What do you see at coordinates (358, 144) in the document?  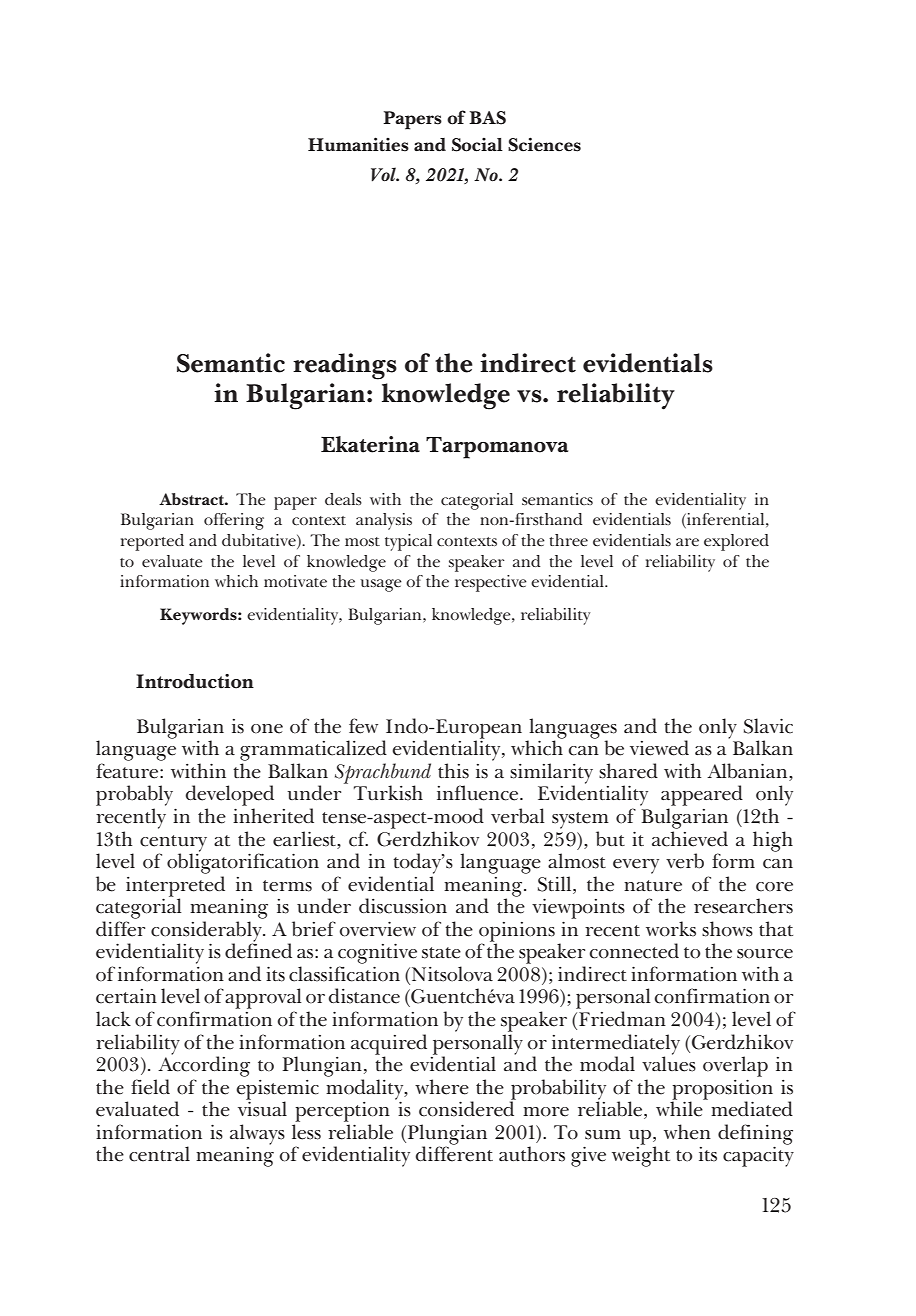 I see `Humanities` at bounding box center [358, 144].
